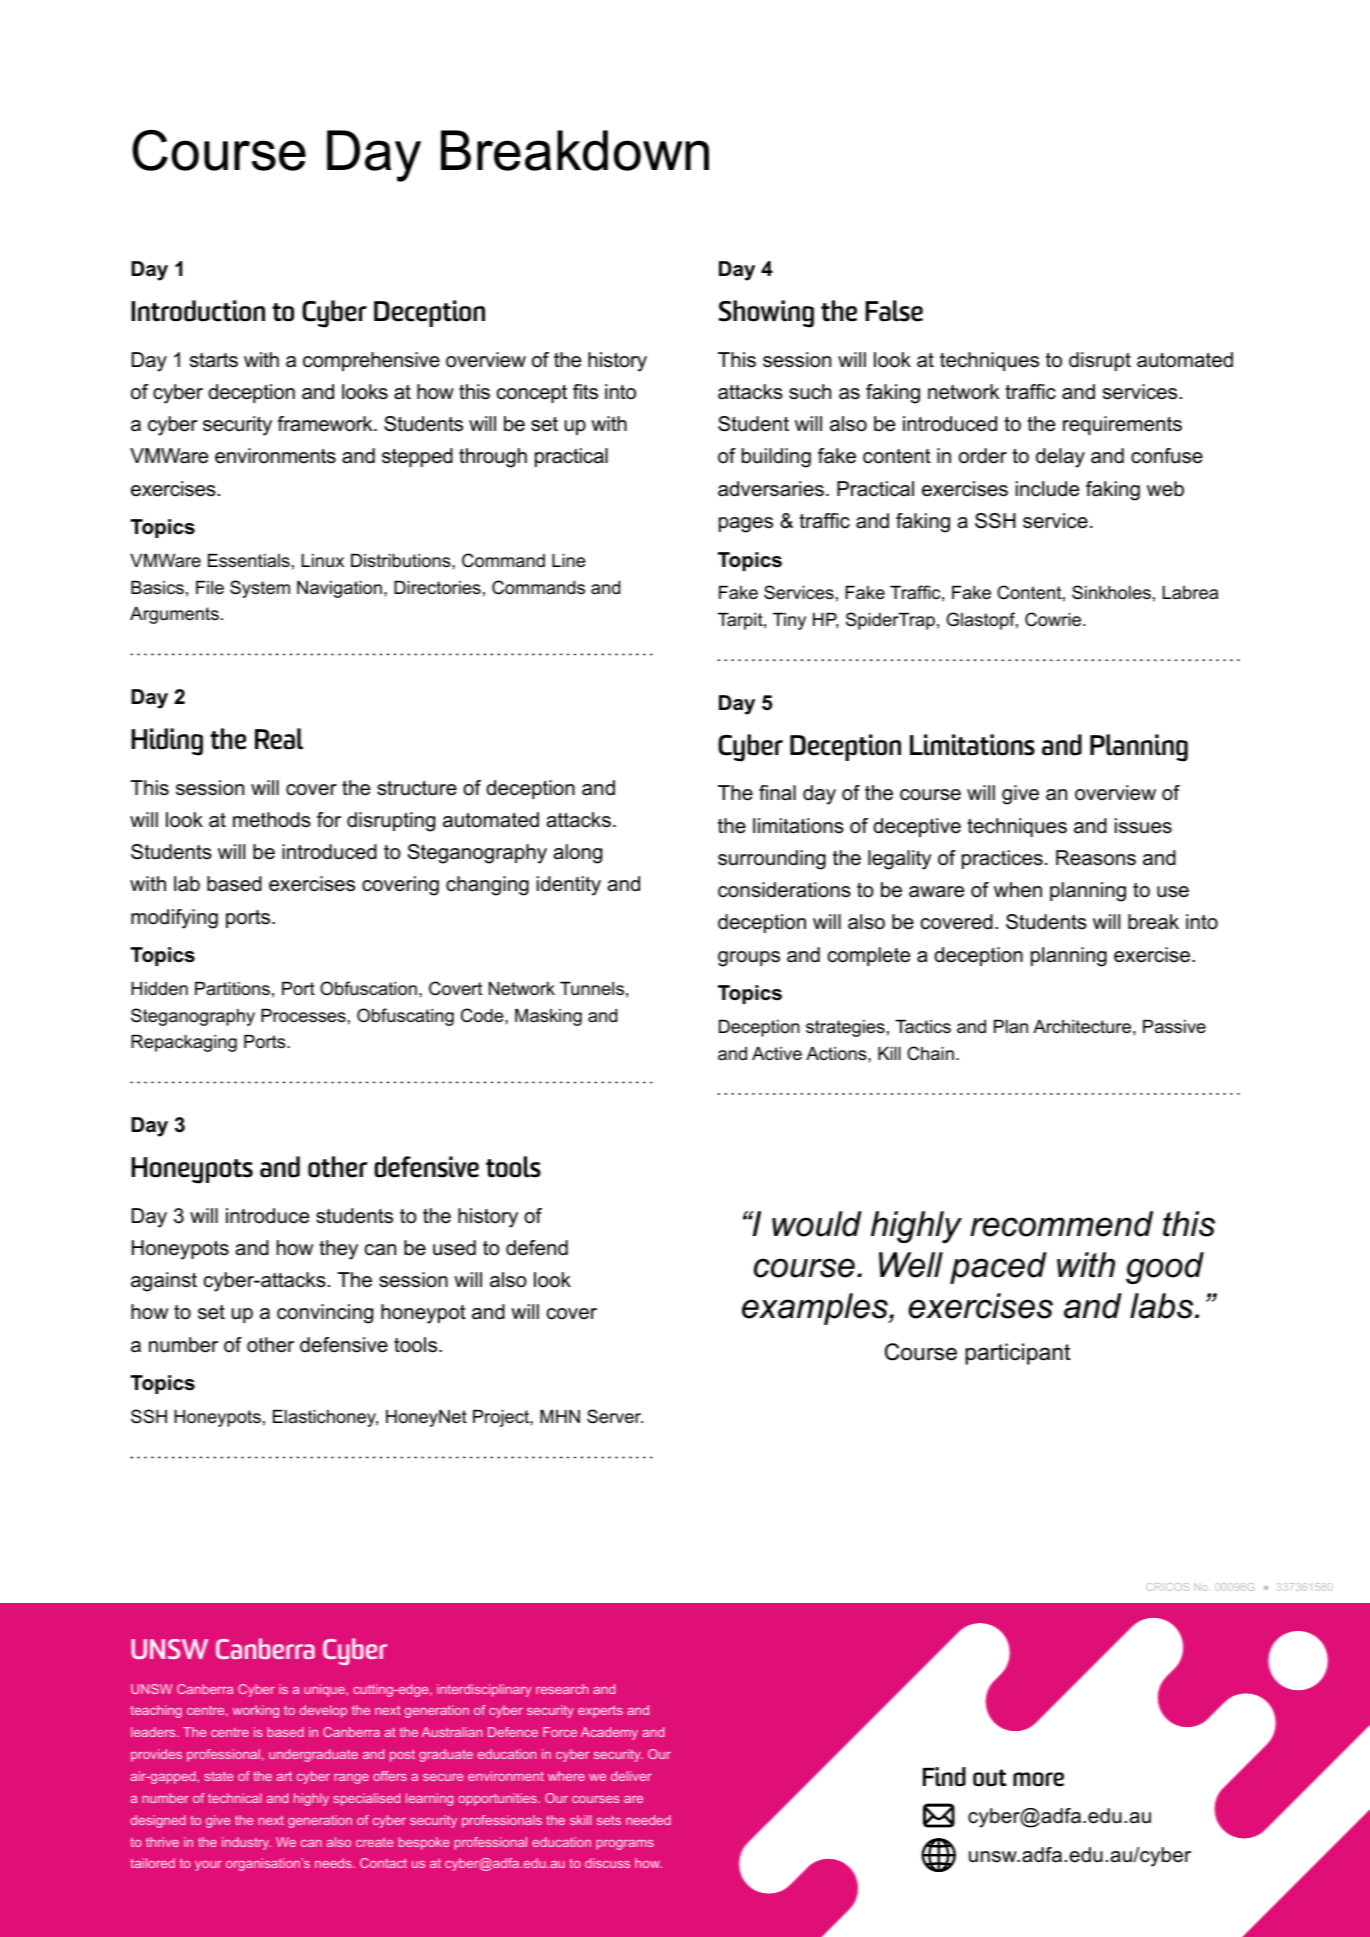  I want to click on requirements, so click(1122, 425).
